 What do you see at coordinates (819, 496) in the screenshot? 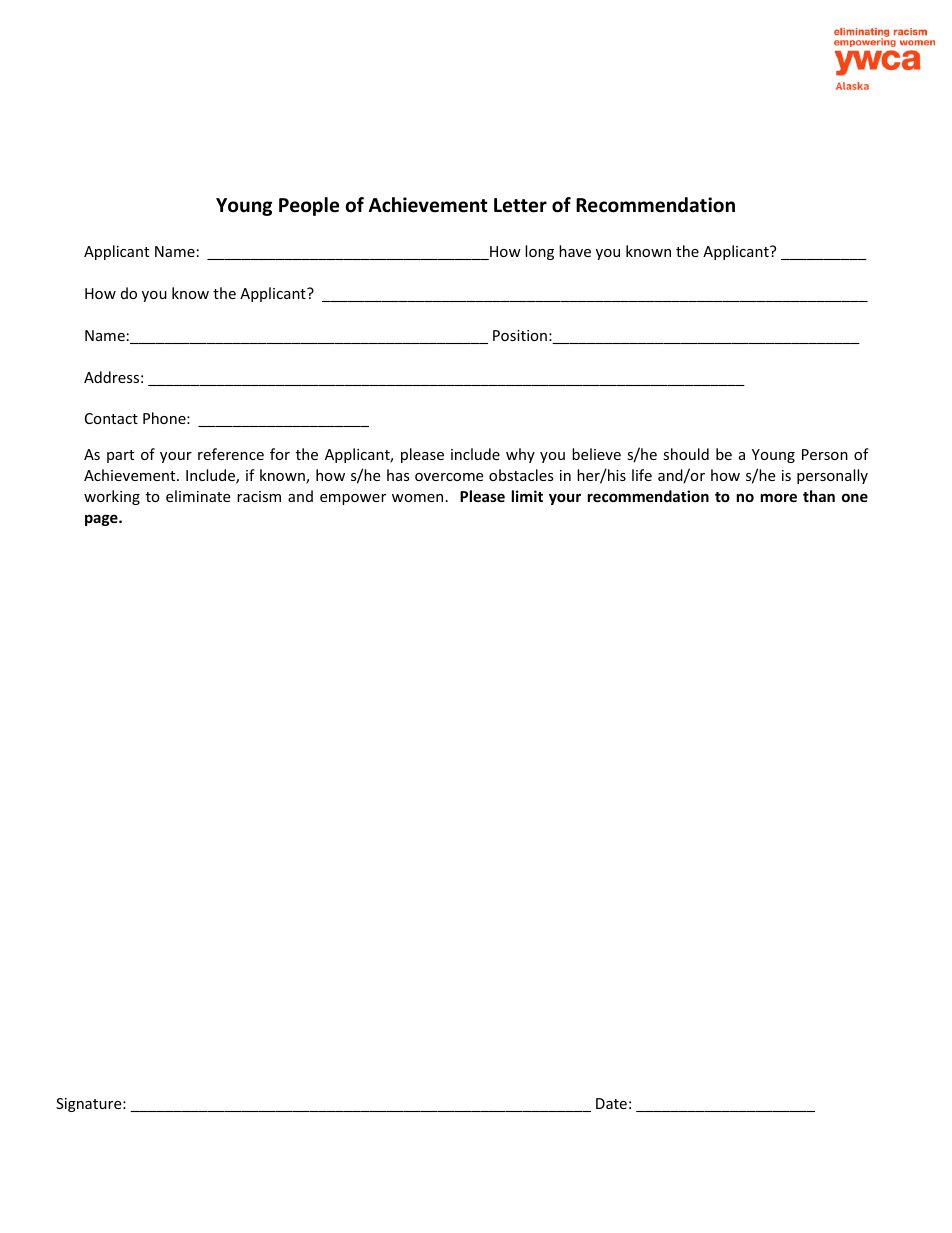
I see `than` at bounding box center [819, 496].
